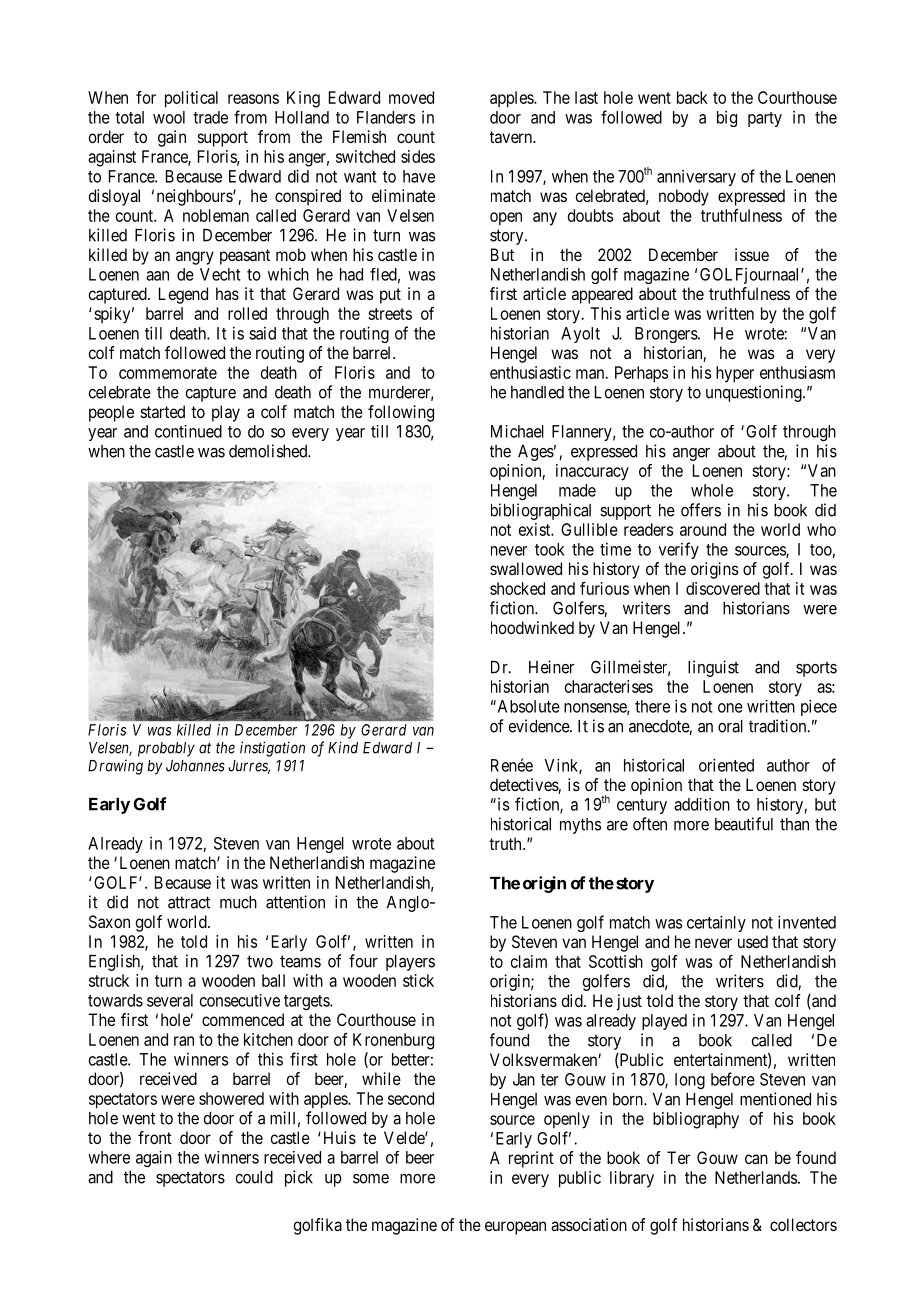 The image size is (924, 1308). Describe the element at coordinates (210, 117) in the screenshot. I see `trade` at that location.
